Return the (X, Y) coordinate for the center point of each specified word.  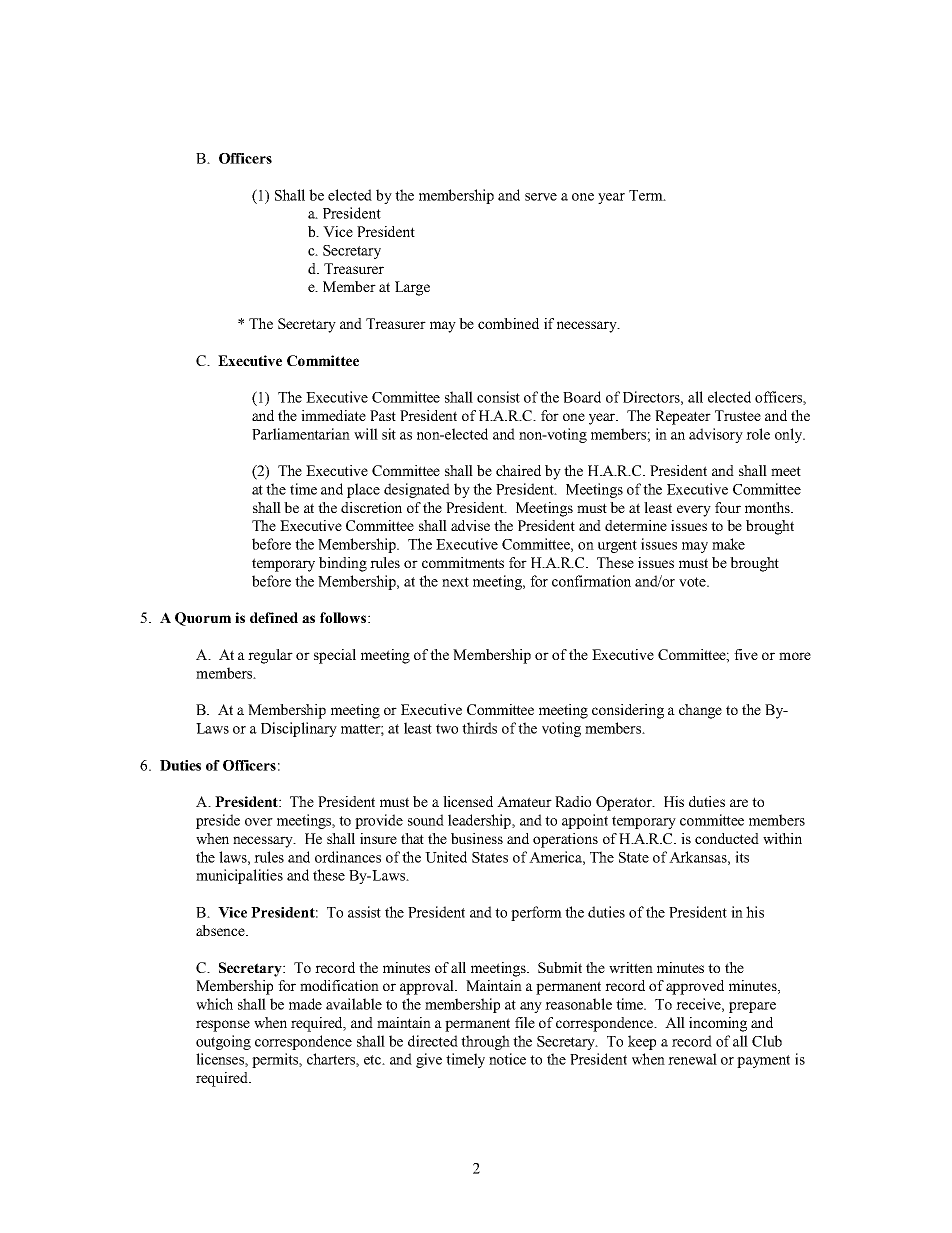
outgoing (223, 1042)
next (455, 582)
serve (541, 197)
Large (412, 288)
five (746, 654)
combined (508, 323)
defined (274, 617)
